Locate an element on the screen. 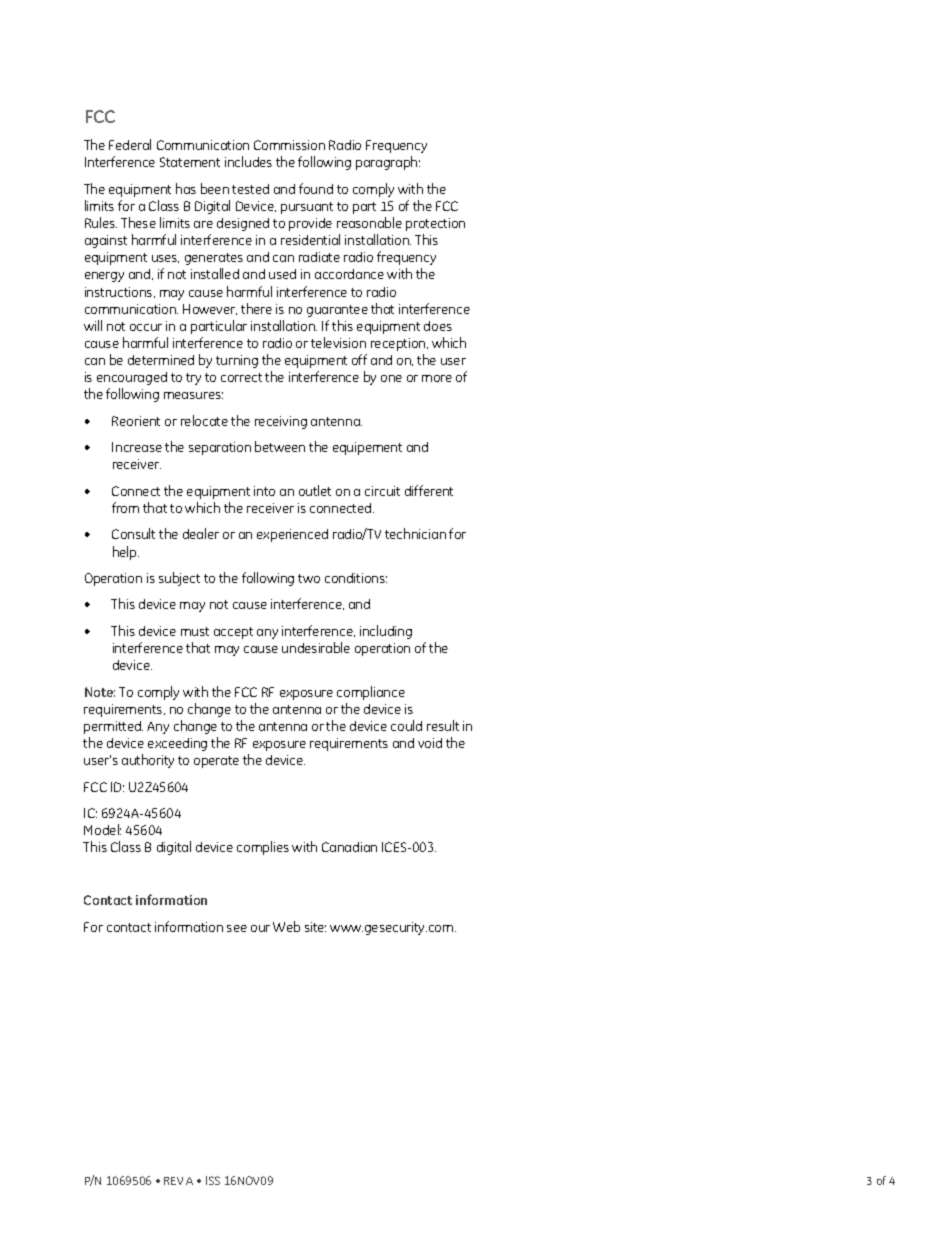 The image size is (952, 1233). correct is located at coordinates (241, 377).
